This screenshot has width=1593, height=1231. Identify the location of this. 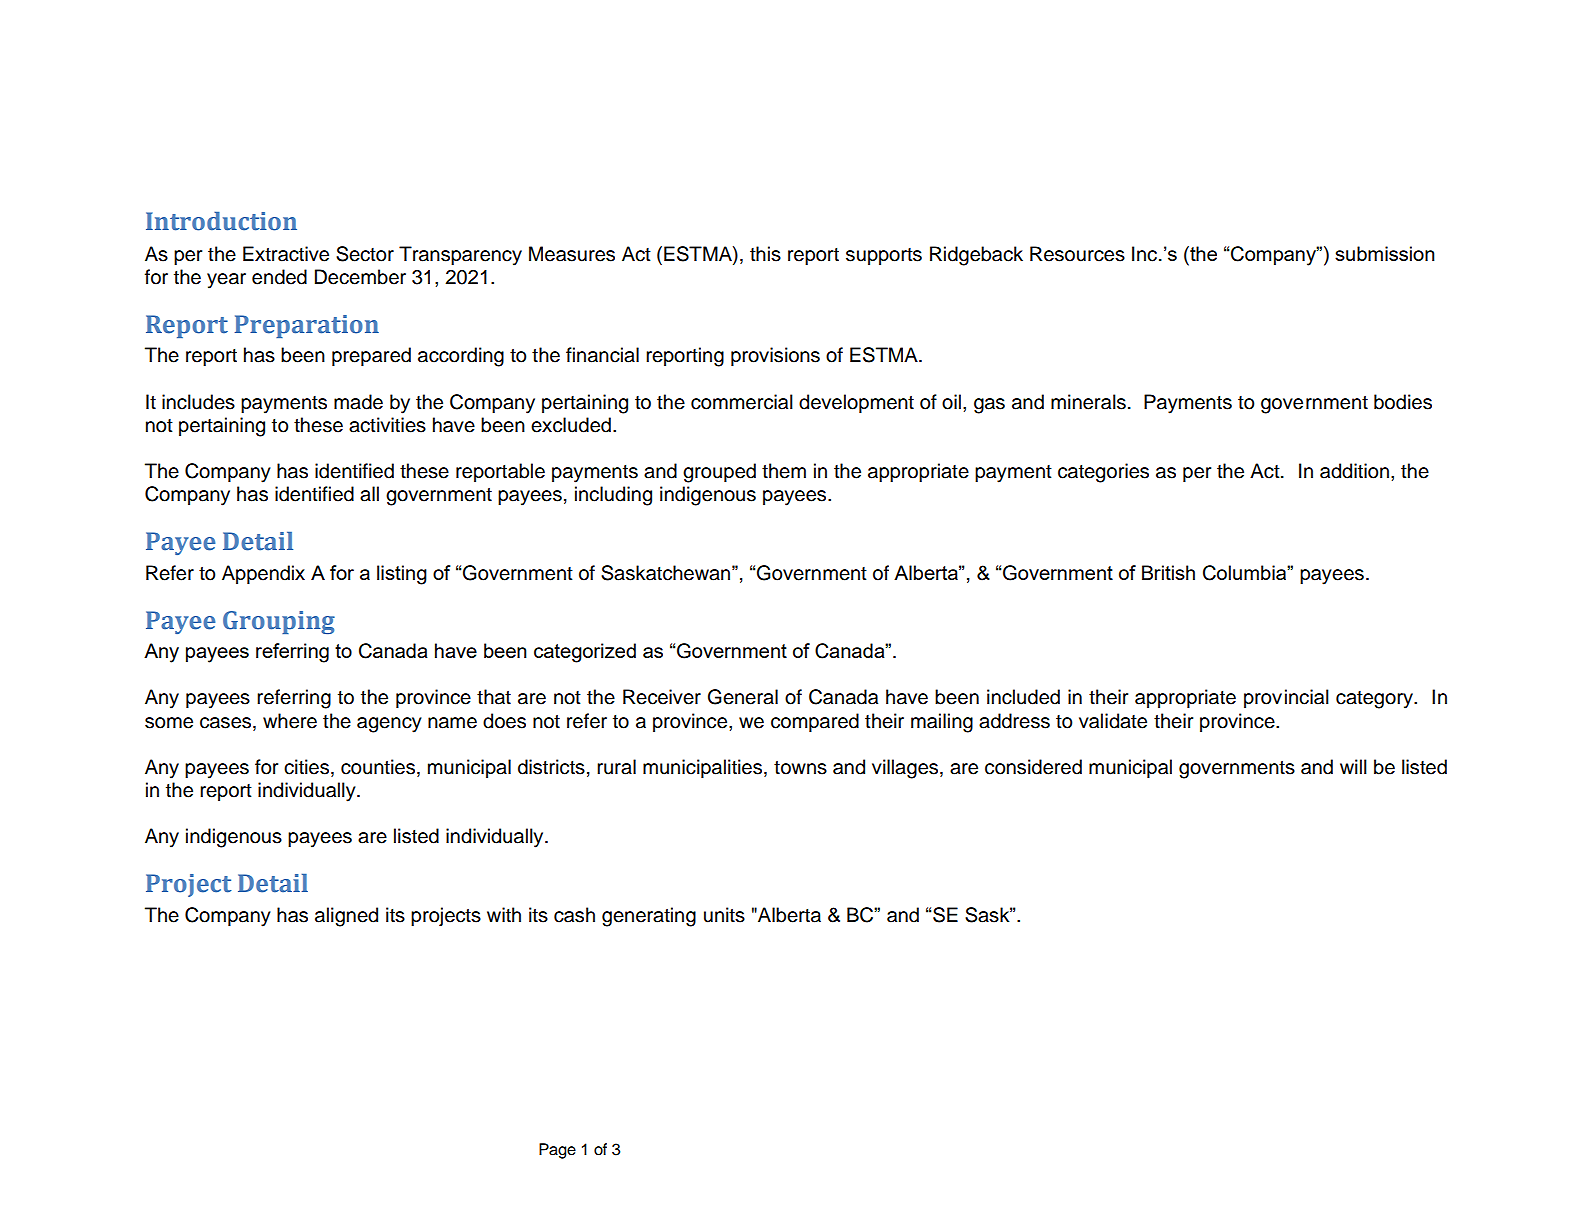
(765, 254).
